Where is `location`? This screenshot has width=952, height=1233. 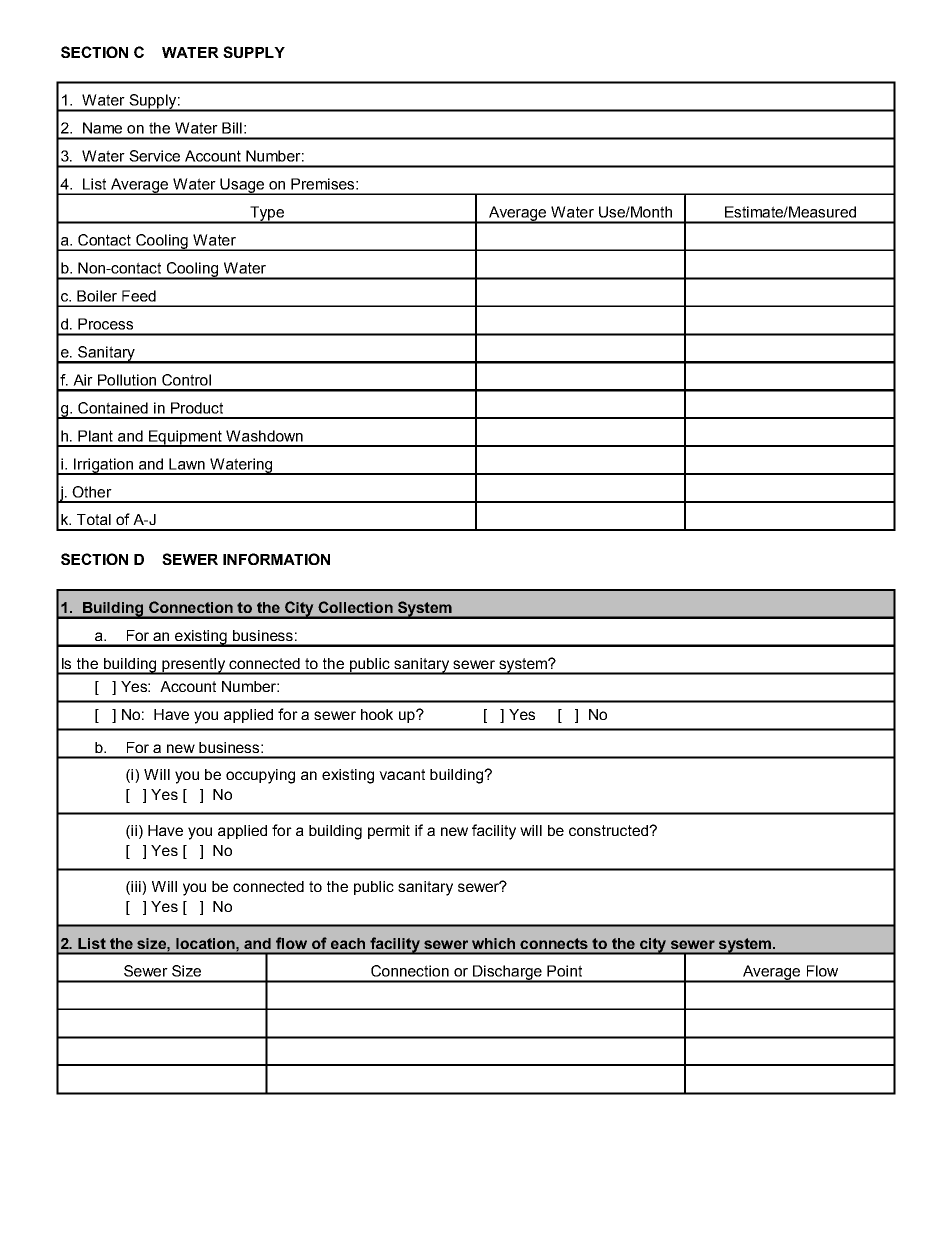 location is located at coordinates (206, 943).
